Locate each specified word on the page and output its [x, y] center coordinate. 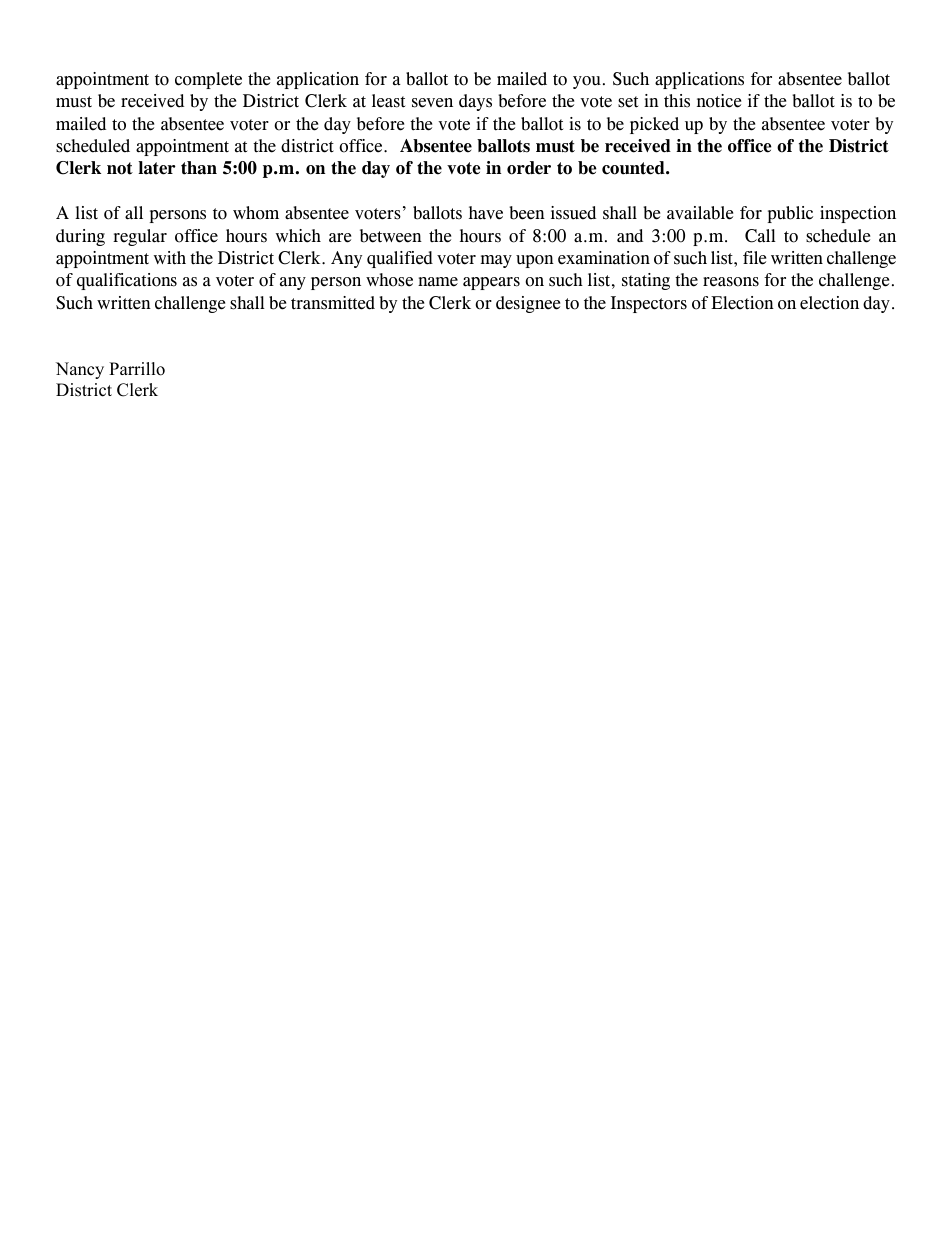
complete [208, 80]
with [170, 258]
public [790, 214]
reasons [731, 282]
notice [719, 101]
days [475, 102]
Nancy [80, 370]
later [157, 168]
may [496, 261]
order [529, 168]
